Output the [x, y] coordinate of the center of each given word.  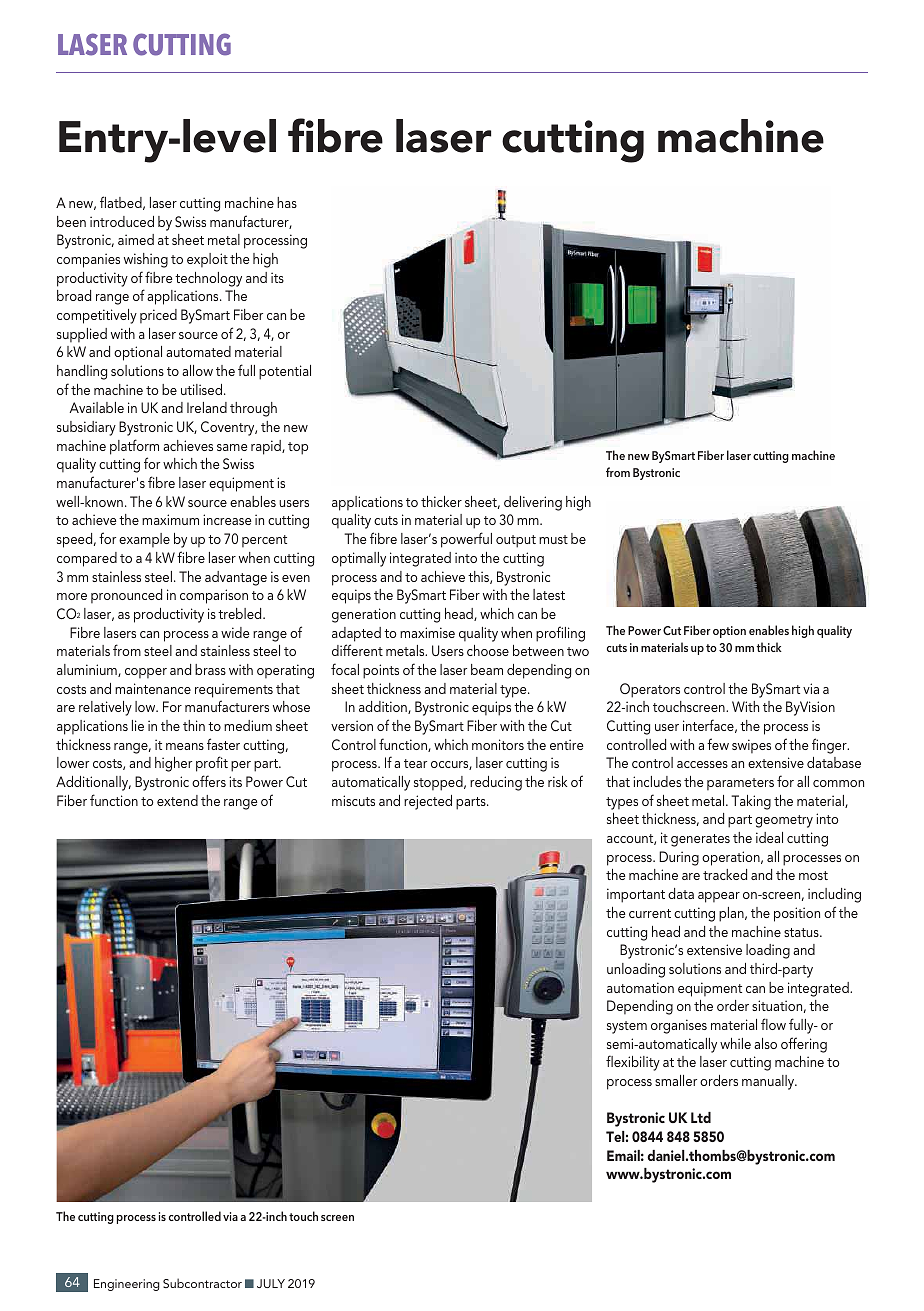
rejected [428, 802]
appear [719, 897]
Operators [650, 690]
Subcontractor [202, 1283]
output [516, 541]
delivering [533, 503]
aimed [136, 239]
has [287, 202]
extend [177, 800]
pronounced [126, 596]
